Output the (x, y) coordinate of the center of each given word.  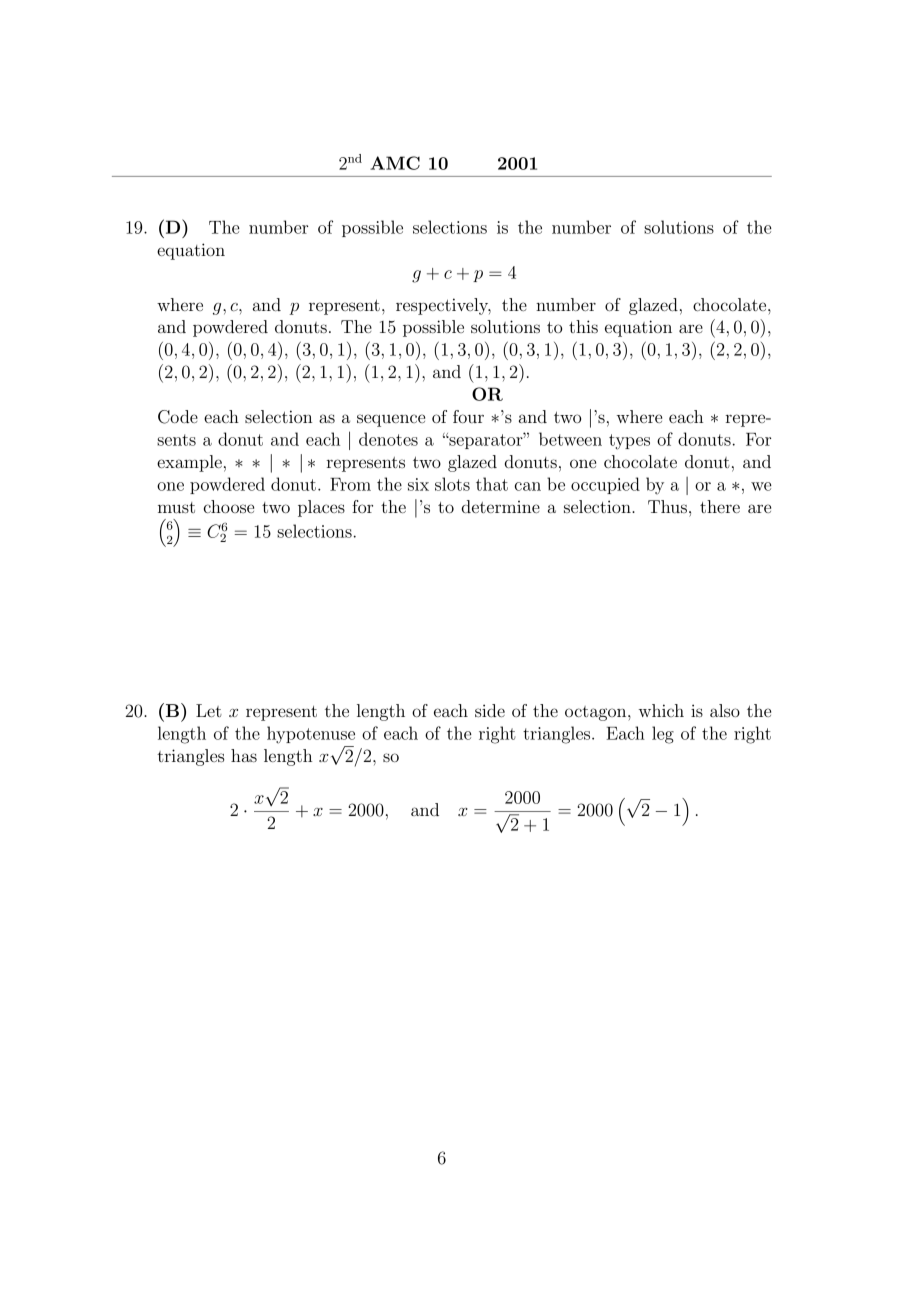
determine (501, 506)
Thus (667, 506)
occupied (605, 485)
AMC (395, 163)
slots (452, 484)
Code (178, 417)
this (583, 326)
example (189, 463)
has (244, 755)
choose (229, 506)
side (490, 710)
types (629, 442)
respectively (443, 306)
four (468, 416)
